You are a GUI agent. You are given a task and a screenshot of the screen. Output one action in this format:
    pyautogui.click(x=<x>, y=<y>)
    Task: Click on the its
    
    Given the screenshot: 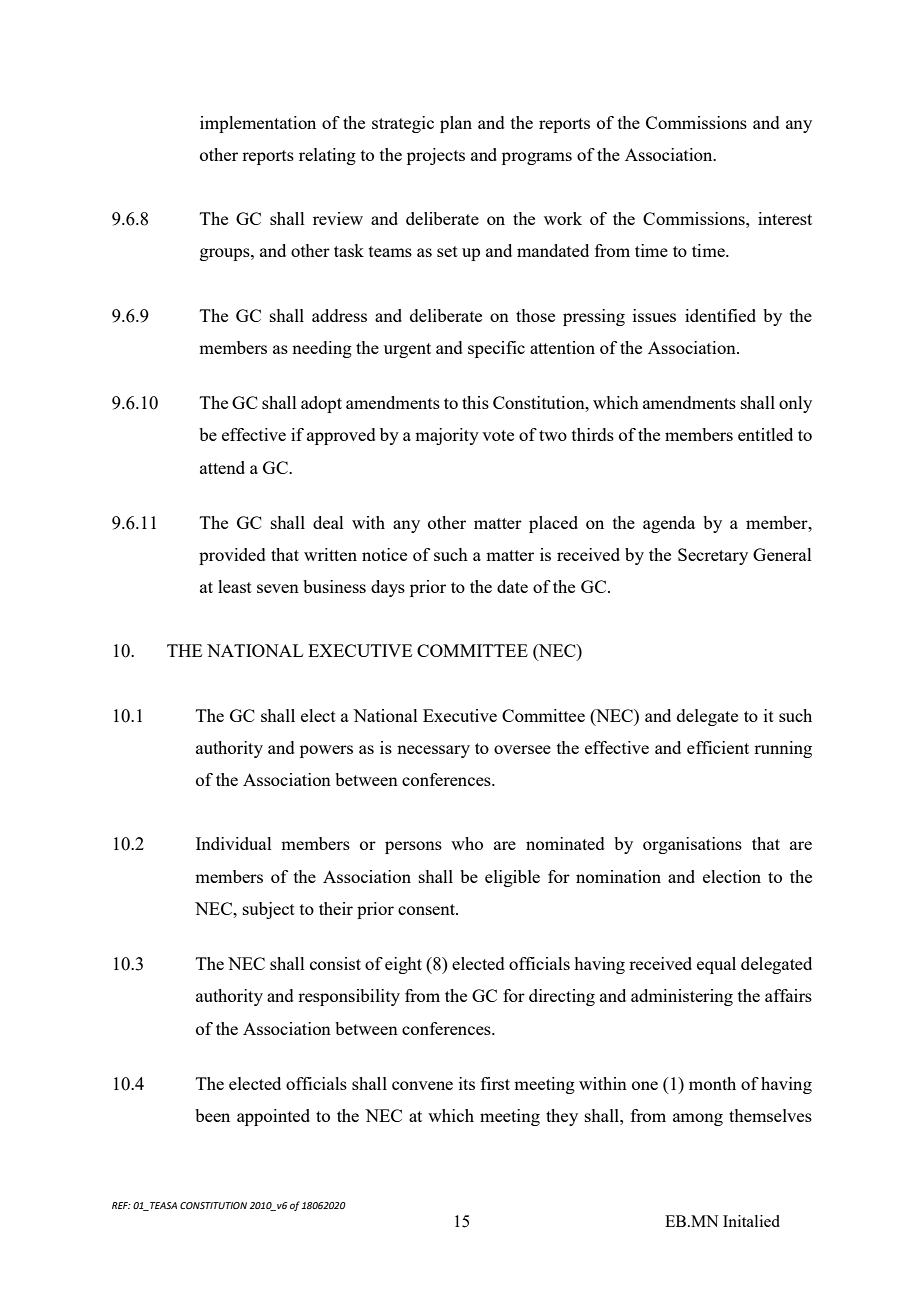 What is the action you would take?
    pyautogui.click(x=467, y=1083)
